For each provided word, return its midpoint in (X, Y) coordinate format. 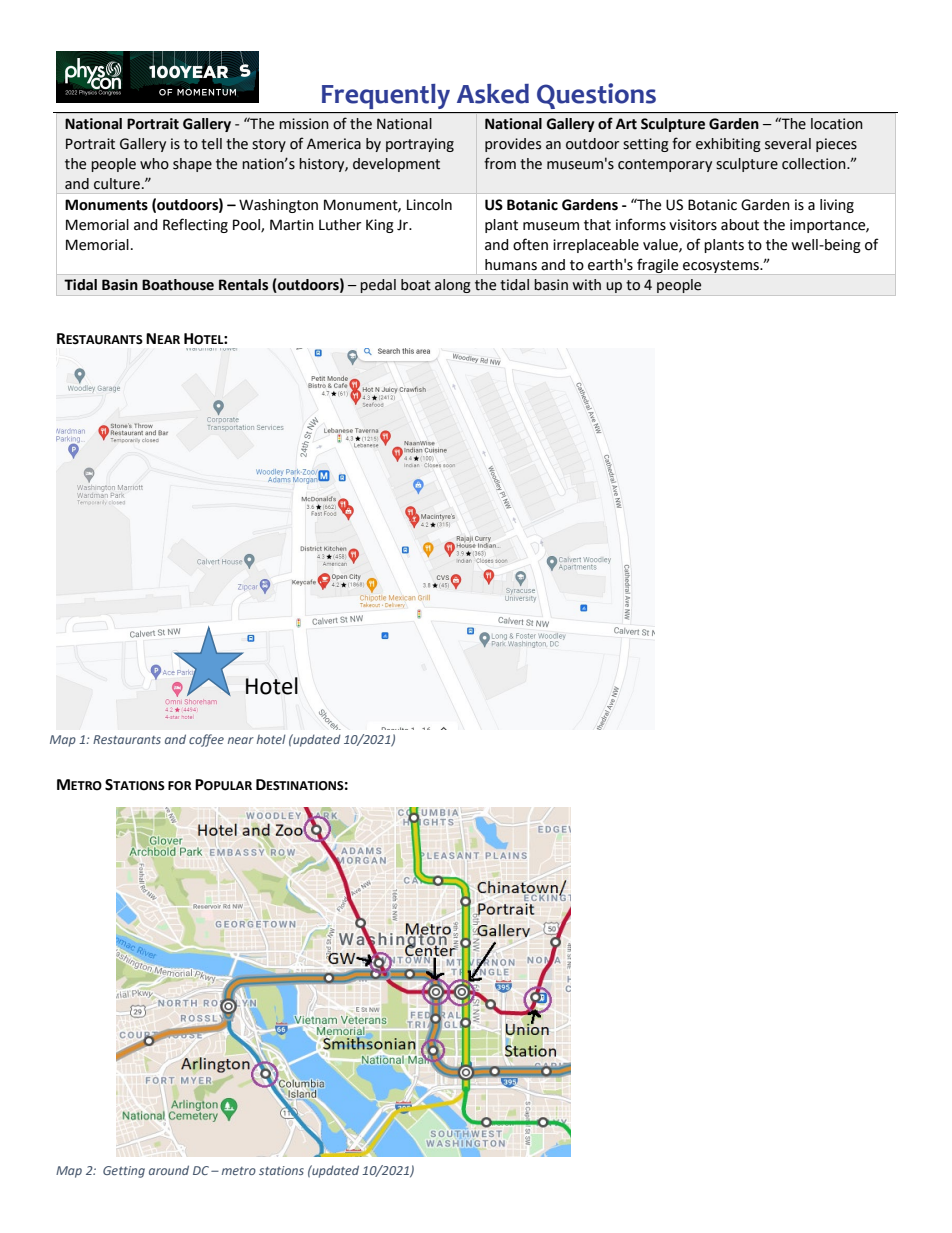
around (169, 1170)
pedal (378, 286)
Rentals (243, 285)
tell (211, 144)
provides (513, 145)
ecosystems (722, 266)
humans (511, 265)
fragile (657, 265)
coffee (206, 740)
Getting (124, 1172)
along (453, 286)
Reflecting (195, 225)
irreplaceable (596, 246)
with (587, 285)
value (661, 245)
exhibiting (728, 145)
